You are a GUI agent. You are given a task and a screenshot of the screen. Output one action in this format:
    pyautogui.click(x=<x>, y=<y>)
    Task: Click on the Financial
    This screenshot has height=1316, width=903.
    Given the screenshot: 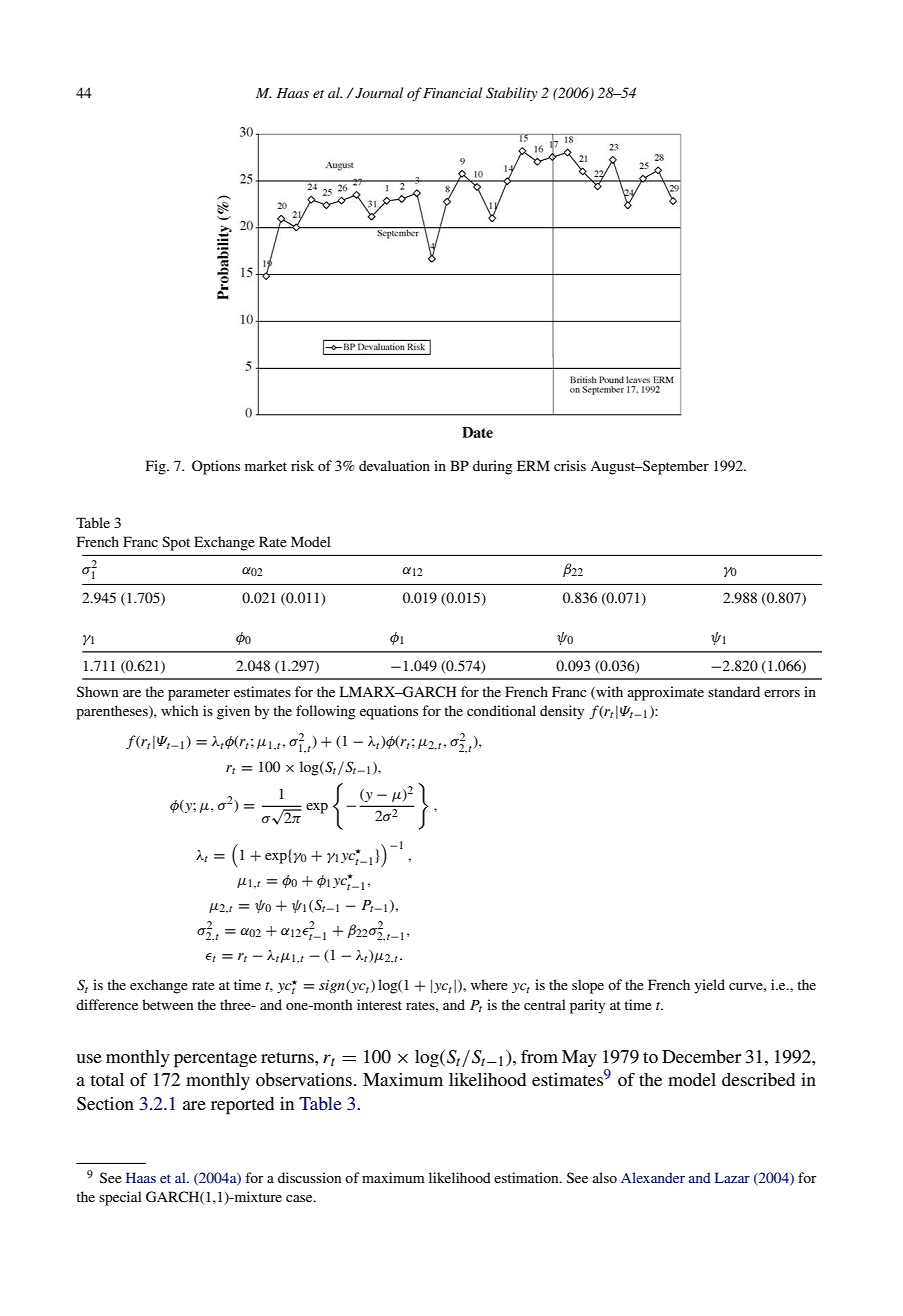 What is the action you would take?
    pyautogui.click(x=452, y=92)
